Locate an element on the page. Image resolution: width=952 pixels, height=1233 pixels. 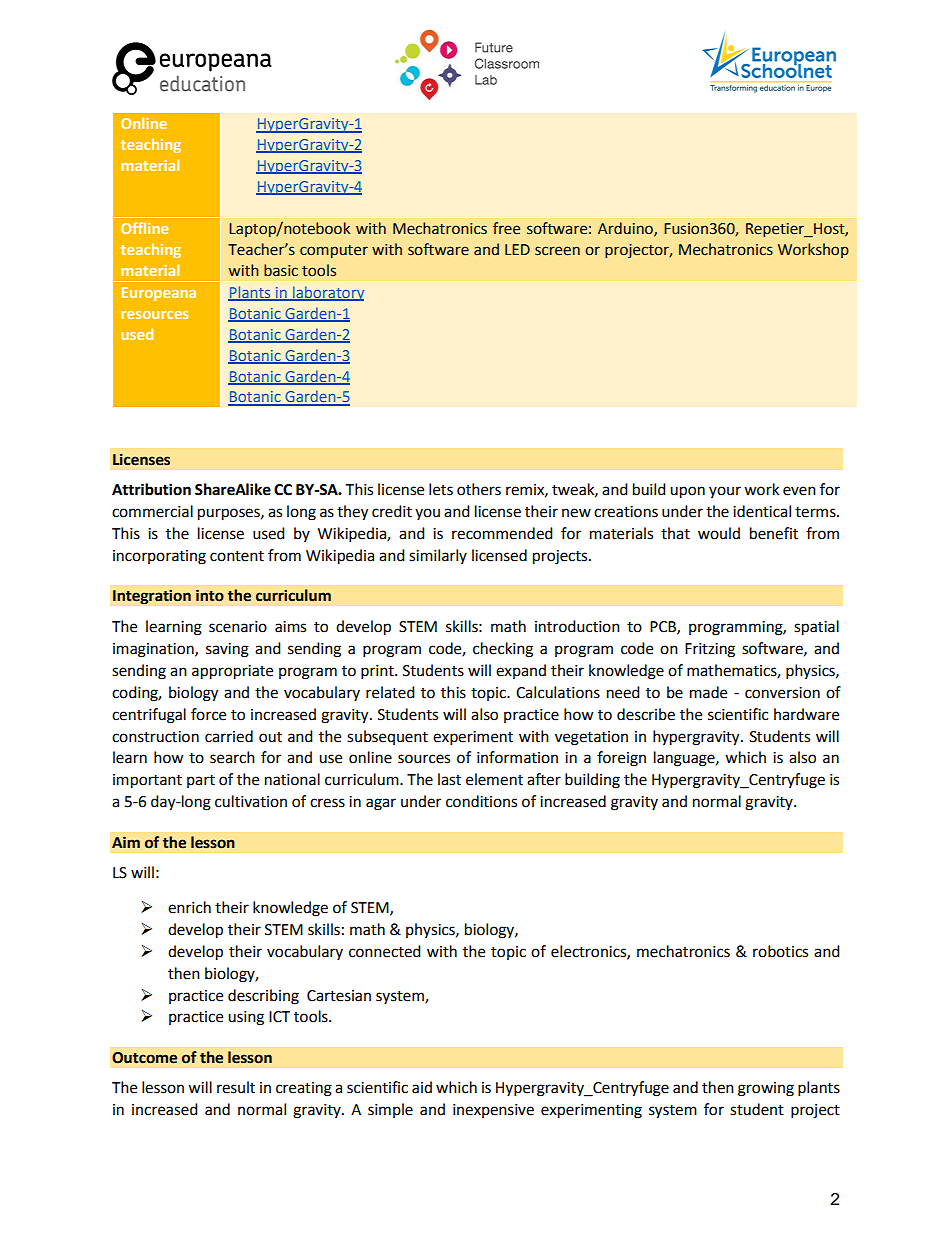
connected is located at coordinates (385, 951).
